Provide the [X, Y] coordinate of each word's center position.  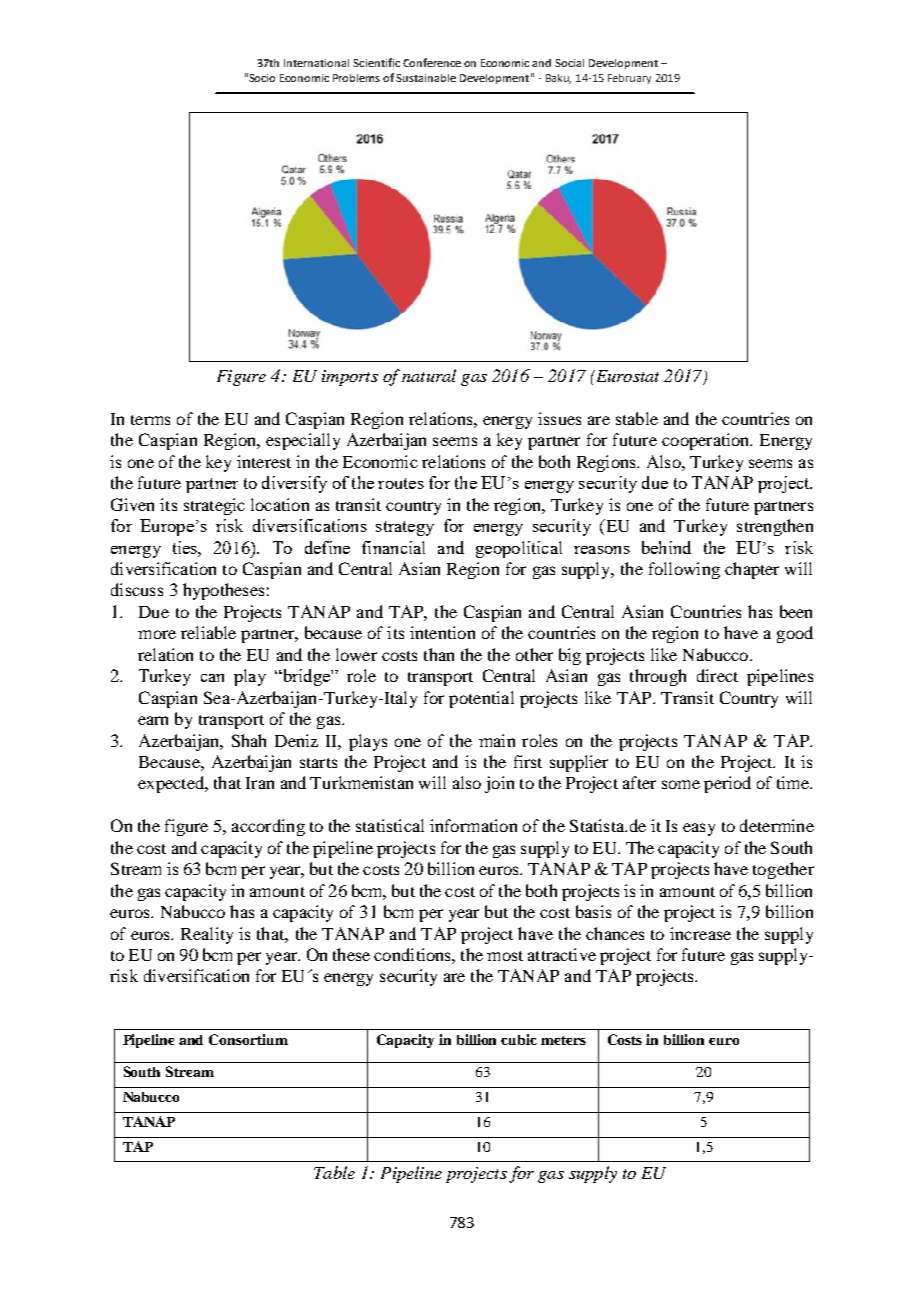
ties [186, 547]
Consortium [248, 1039]
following [684, 570]
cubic [519, 1039]
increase [700, 933]
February [629, 79]
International [316, 63]
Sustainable [426, 78]
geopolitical [519, 549]
